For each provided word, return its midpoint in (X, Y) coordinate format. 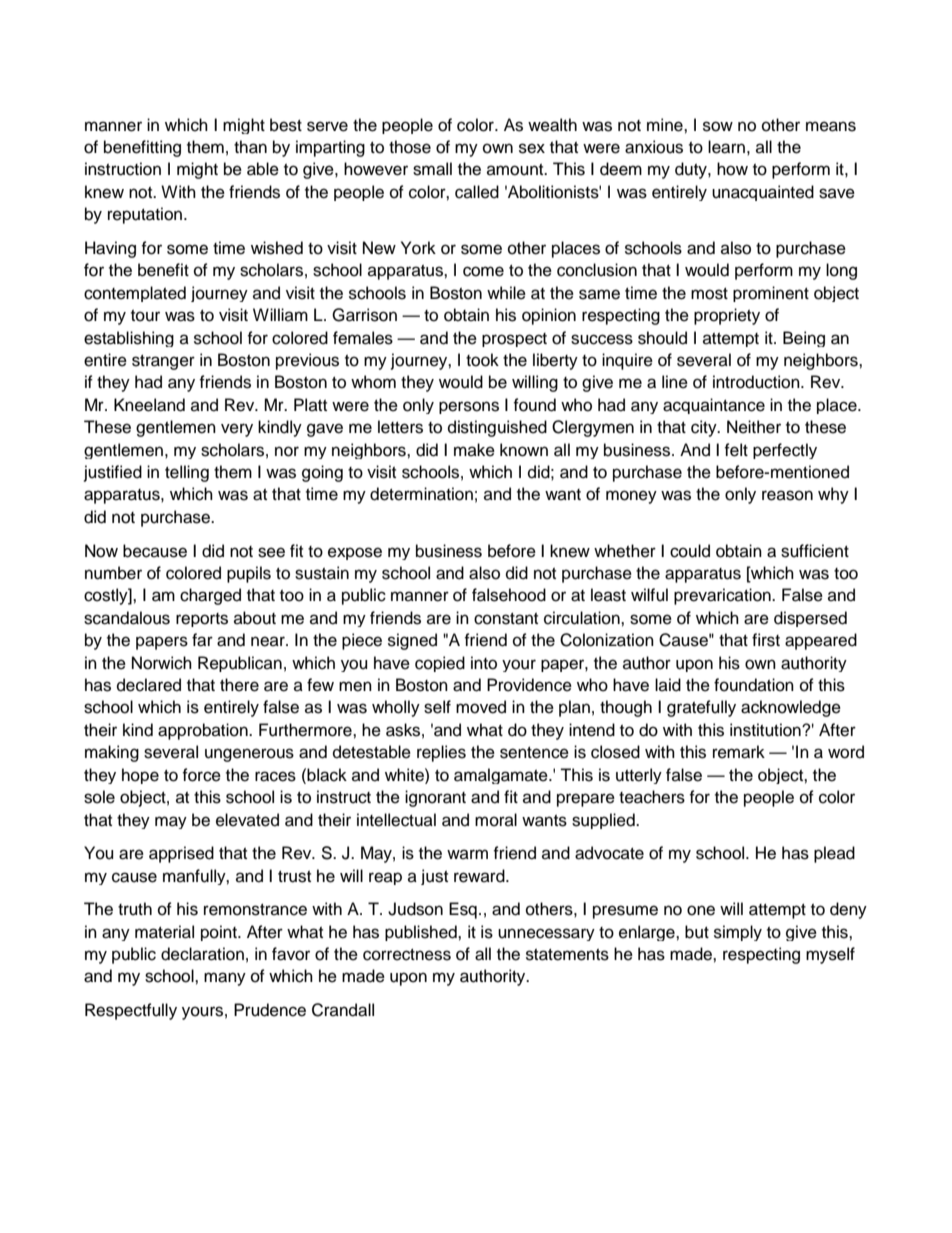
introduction (757, 382)
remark (739, 752)
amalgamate (502, 776)
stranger (163, 362)
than (250, 147)
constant (506, 619)
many (225, 979)
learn (726, 147)
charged (210, 596)
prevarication (723, 596)
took (482, 360)
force (201, 775)
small (432, 169)
